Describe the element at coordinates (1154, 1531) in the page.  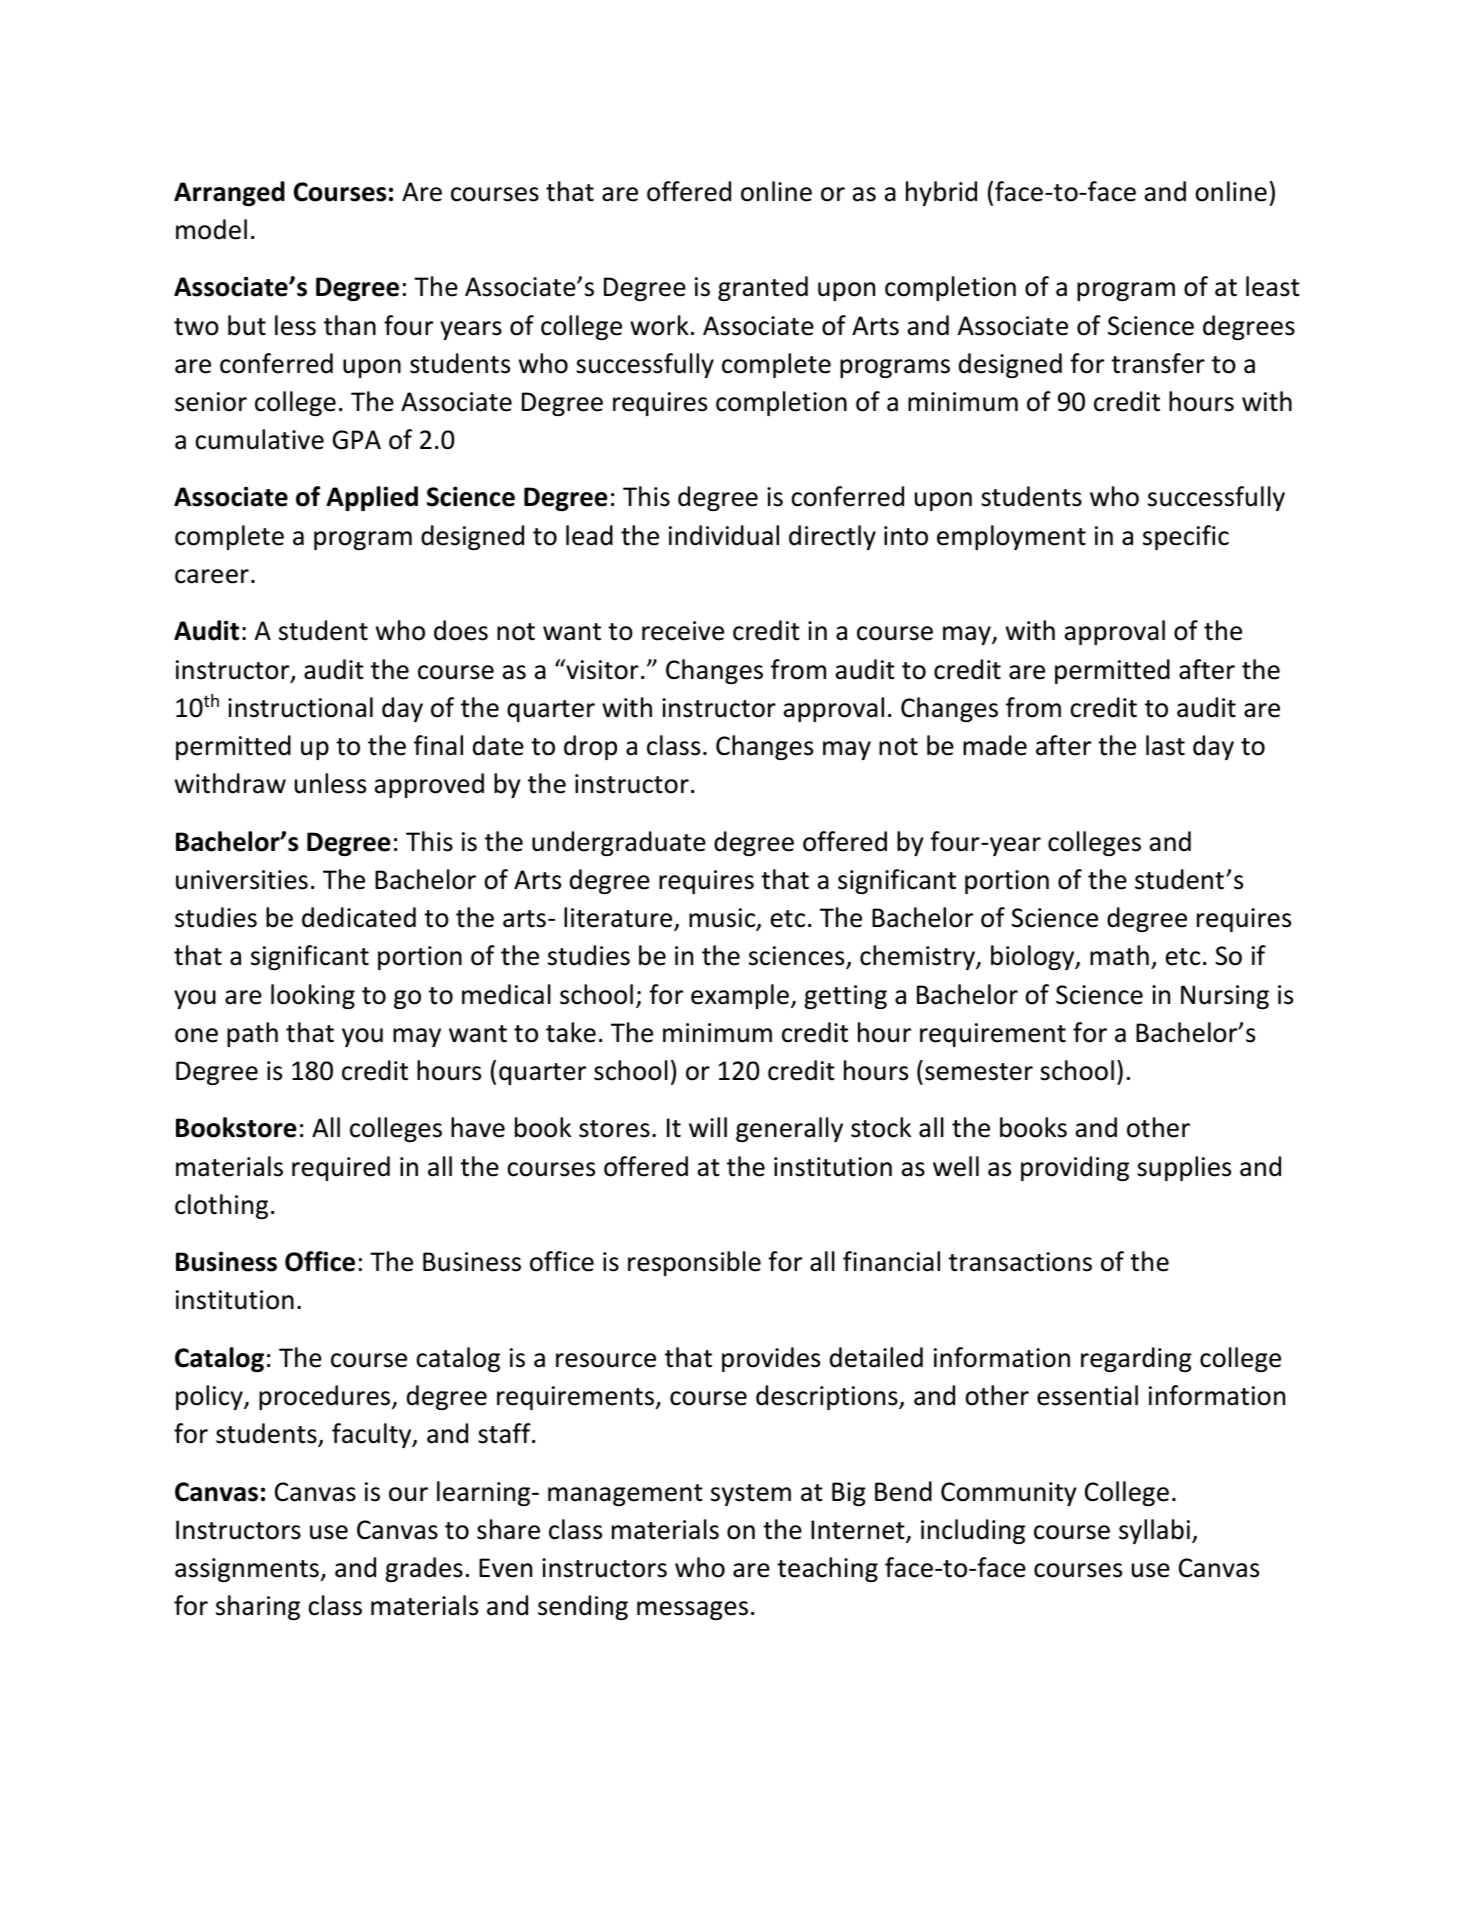
I see `syllabi` at that location.
